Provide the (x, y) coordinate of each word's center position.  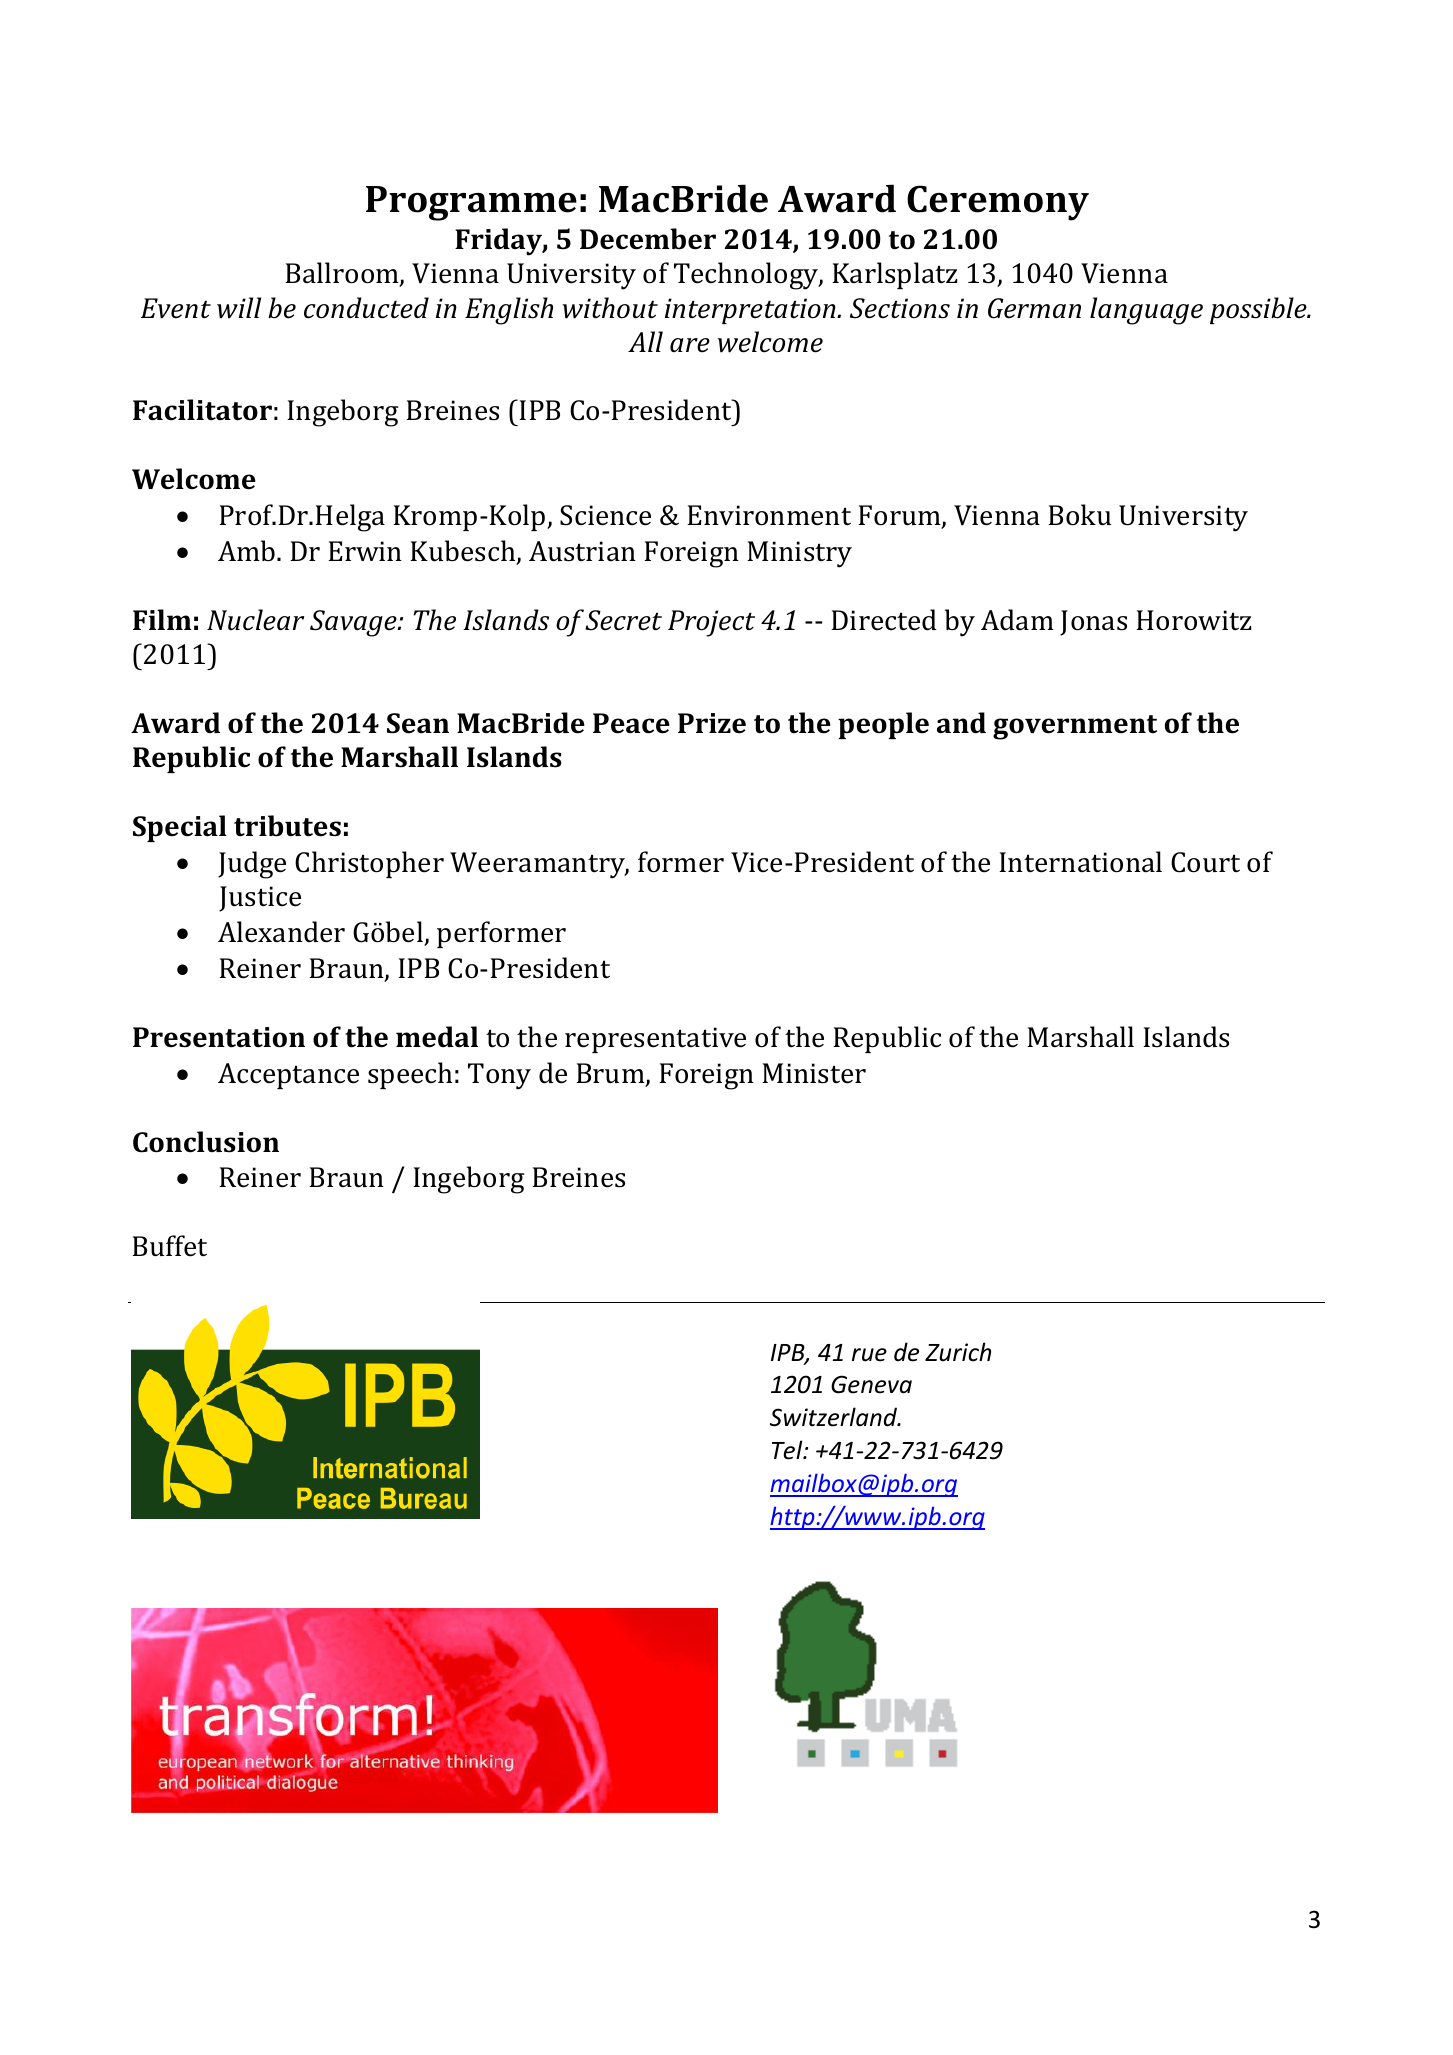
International (1080, 862)
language (1146, 311)
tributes (287, 826)
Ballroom (343, 274)
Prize (712, 723)
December (648, 239)
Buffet (169, 1246)
